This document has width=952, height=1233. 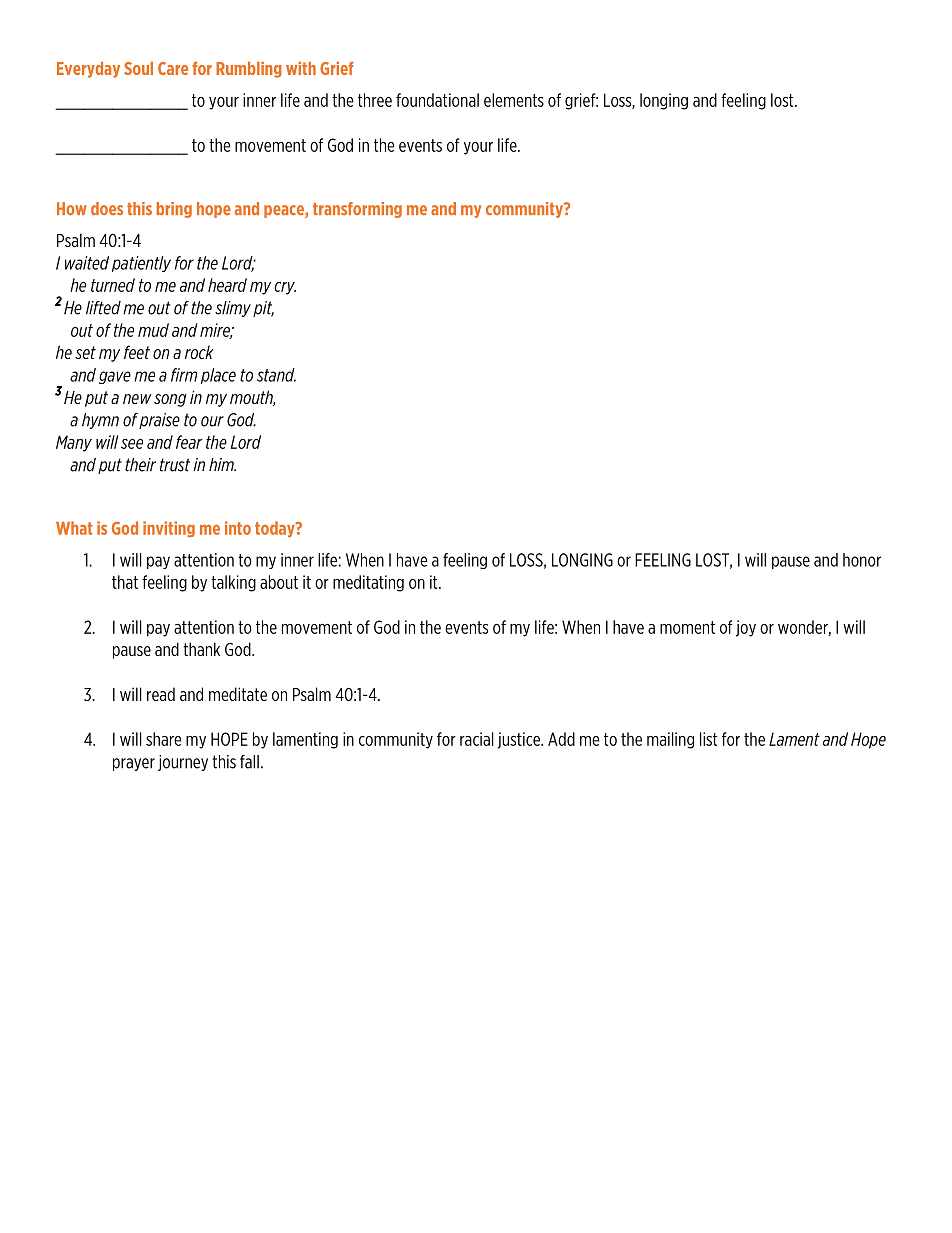 I want to click on Care, so click(x=173, y=68).
